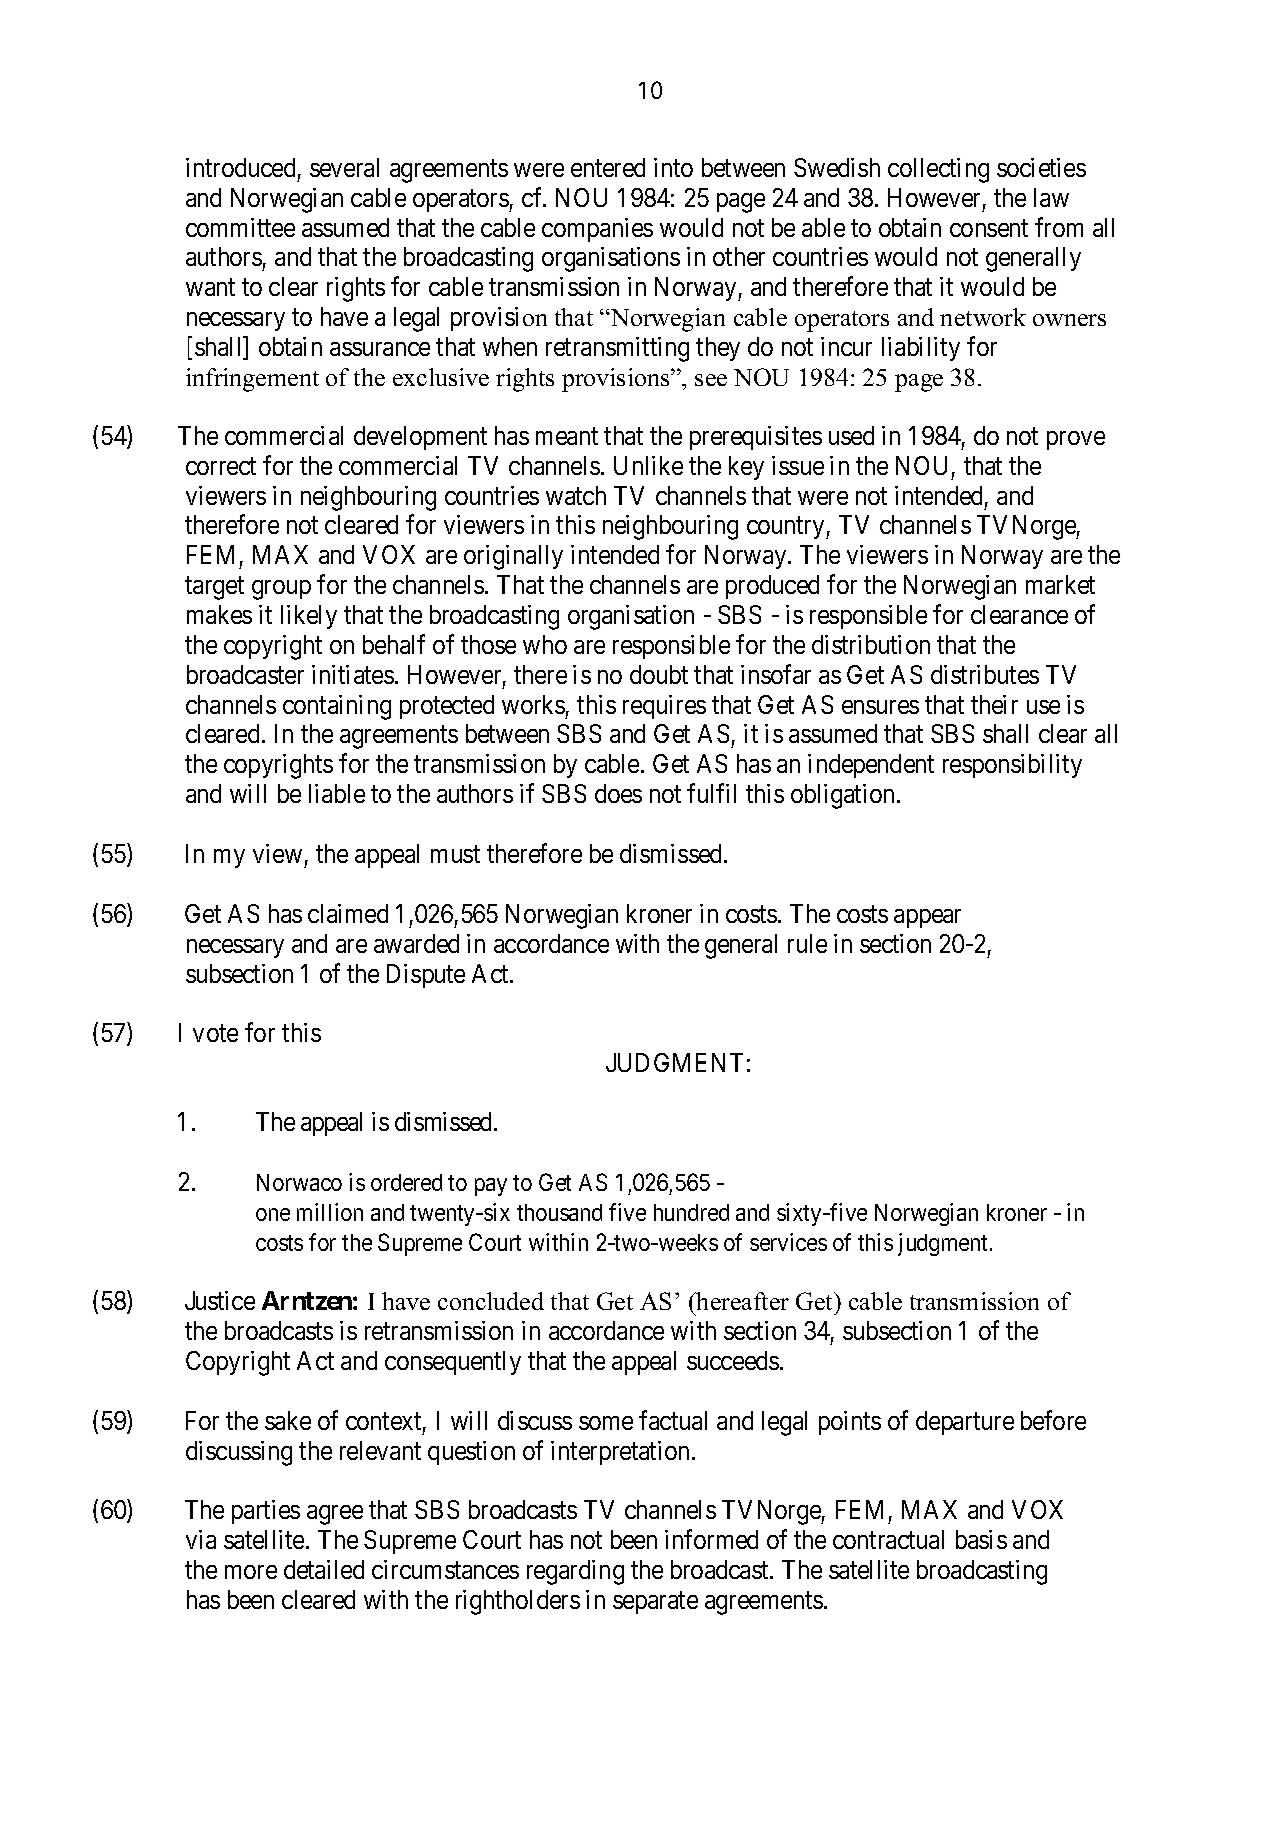 This image has width=1288, height=1821. Describe the element at coordinates (344, 167) in the image. I see `several` at that location.
